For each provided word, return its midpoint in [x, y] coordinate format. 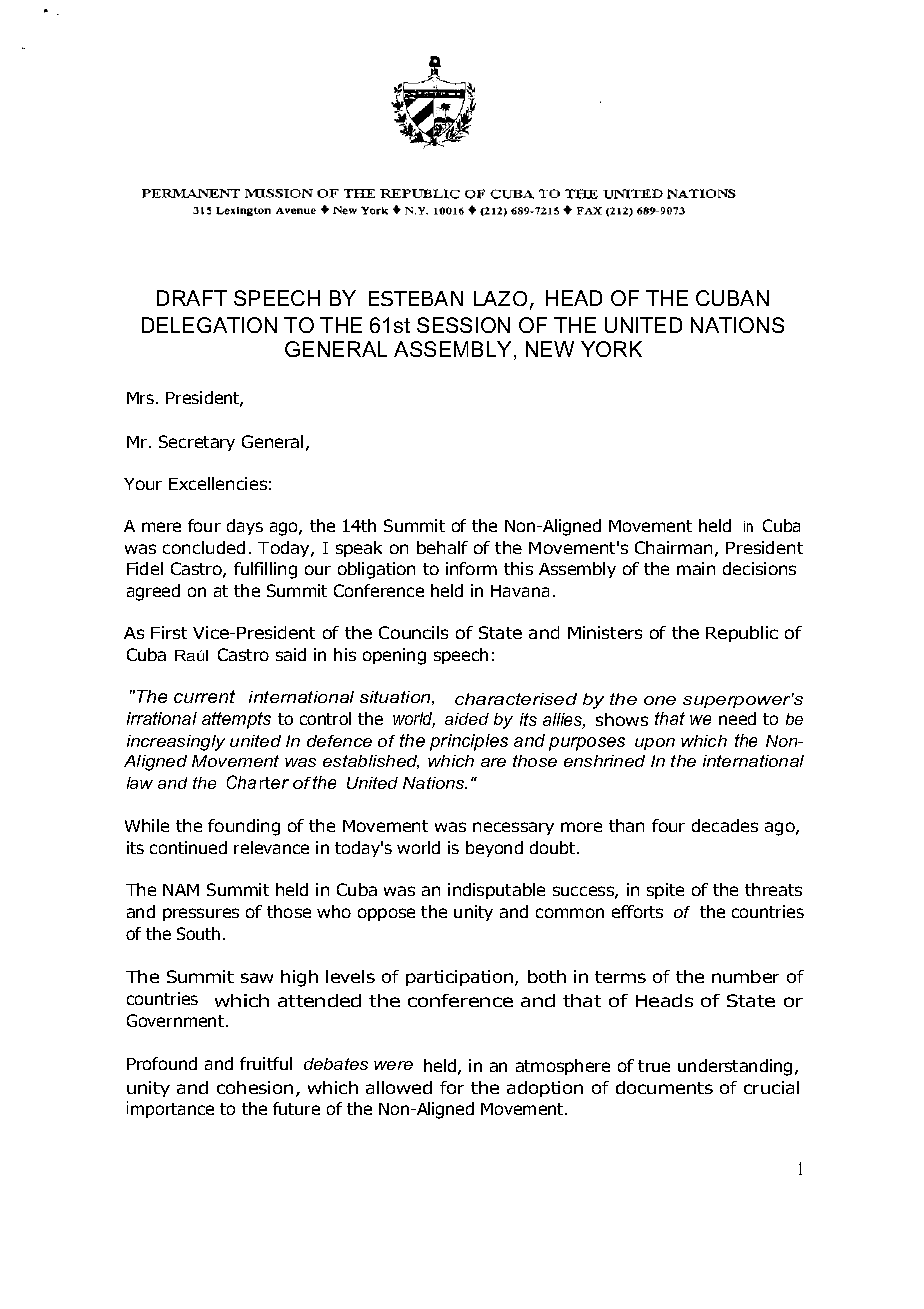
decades [725, 825]
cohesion [255, 1087]
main [696, 568]
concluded [204, 547]
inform [471, 568]
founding [244, 827]
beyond [494, 849]
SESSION [463, 325]
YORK [611, 349]
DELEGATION [209, 325]
